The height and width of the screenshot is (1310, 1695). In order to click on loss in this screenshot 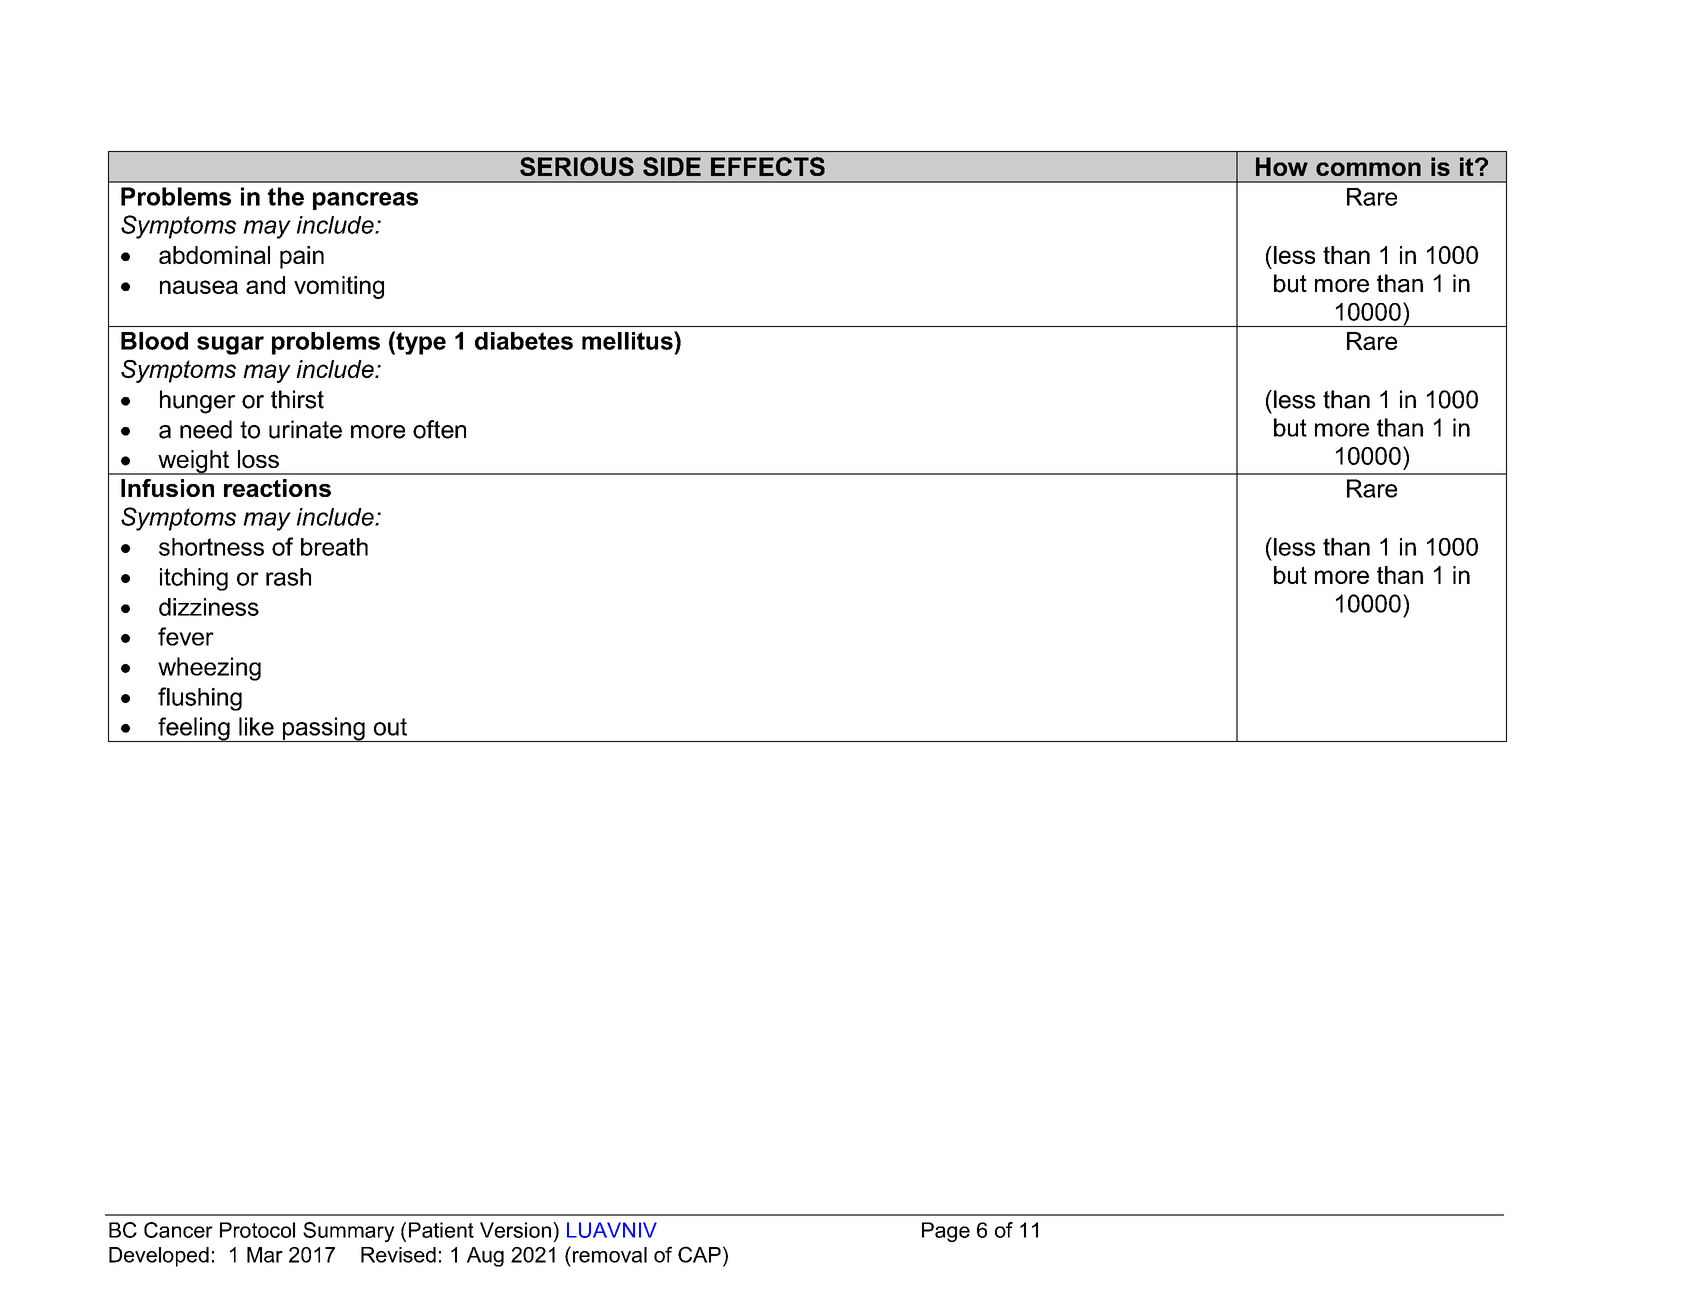, I will do `click(258, 459)`.
